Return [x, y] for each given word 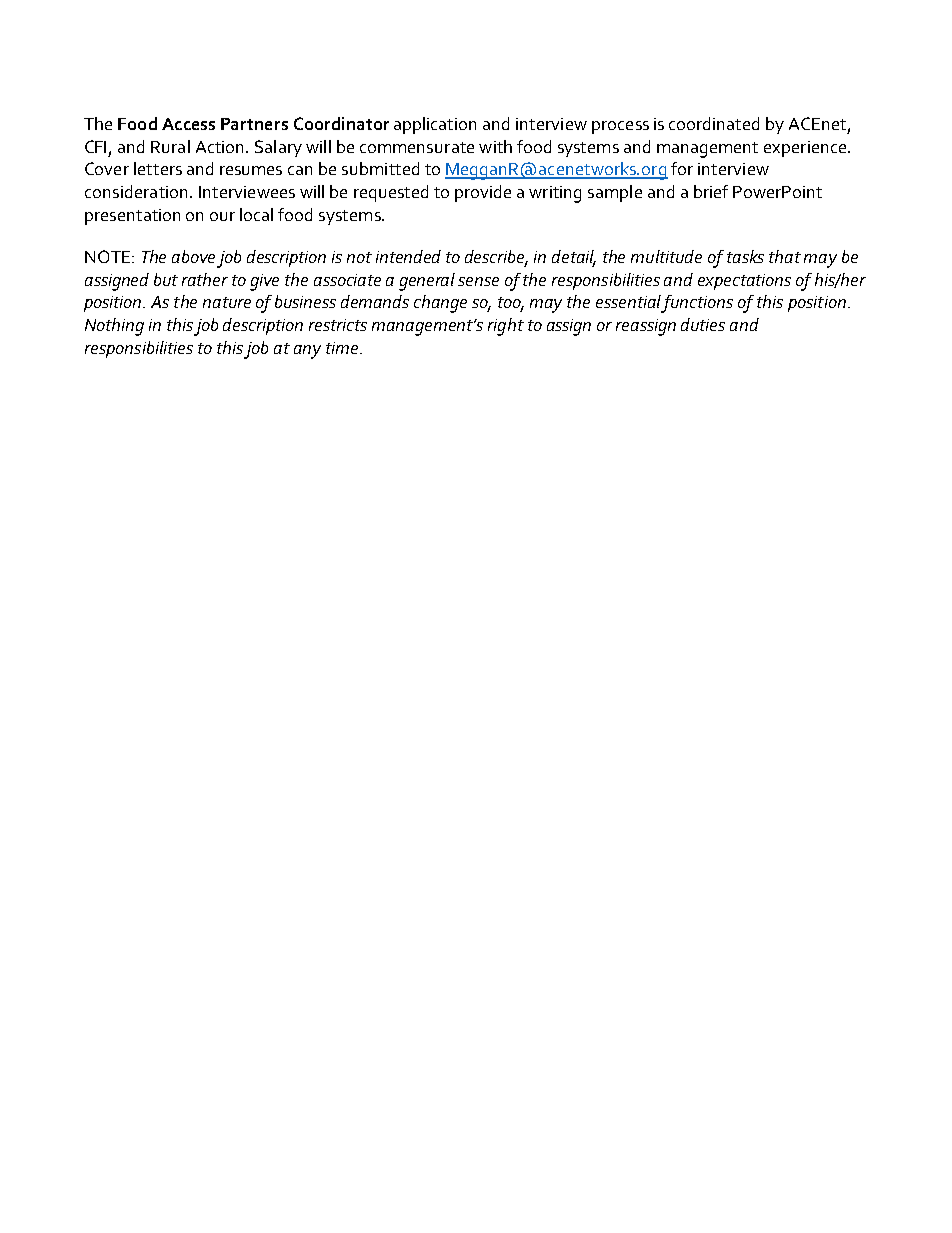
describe [496, 258]
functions [697, 304]
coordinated [714, 123]
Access [188, 124]
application [435, 125]
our [222, 216]
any [307, 352]
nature [227, 302]
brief [711, 191]
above [193, 256]
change [440, 304]
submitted [380, 168]
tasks [745, 256]
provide [483, 193]
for [682, 168]
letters [158, 168]
